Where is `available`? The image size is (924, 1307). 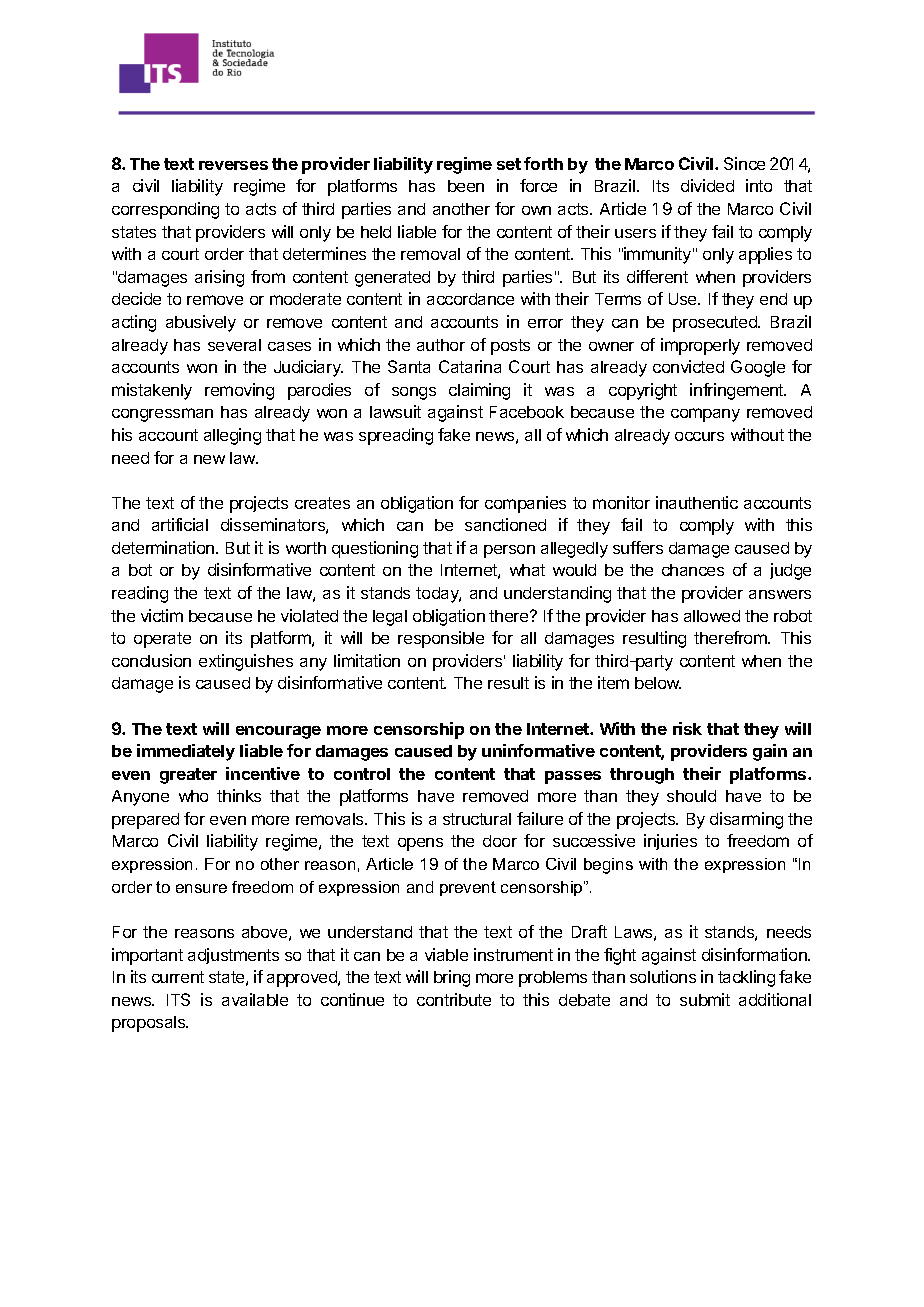 available is located at coordinates (255, 999).
